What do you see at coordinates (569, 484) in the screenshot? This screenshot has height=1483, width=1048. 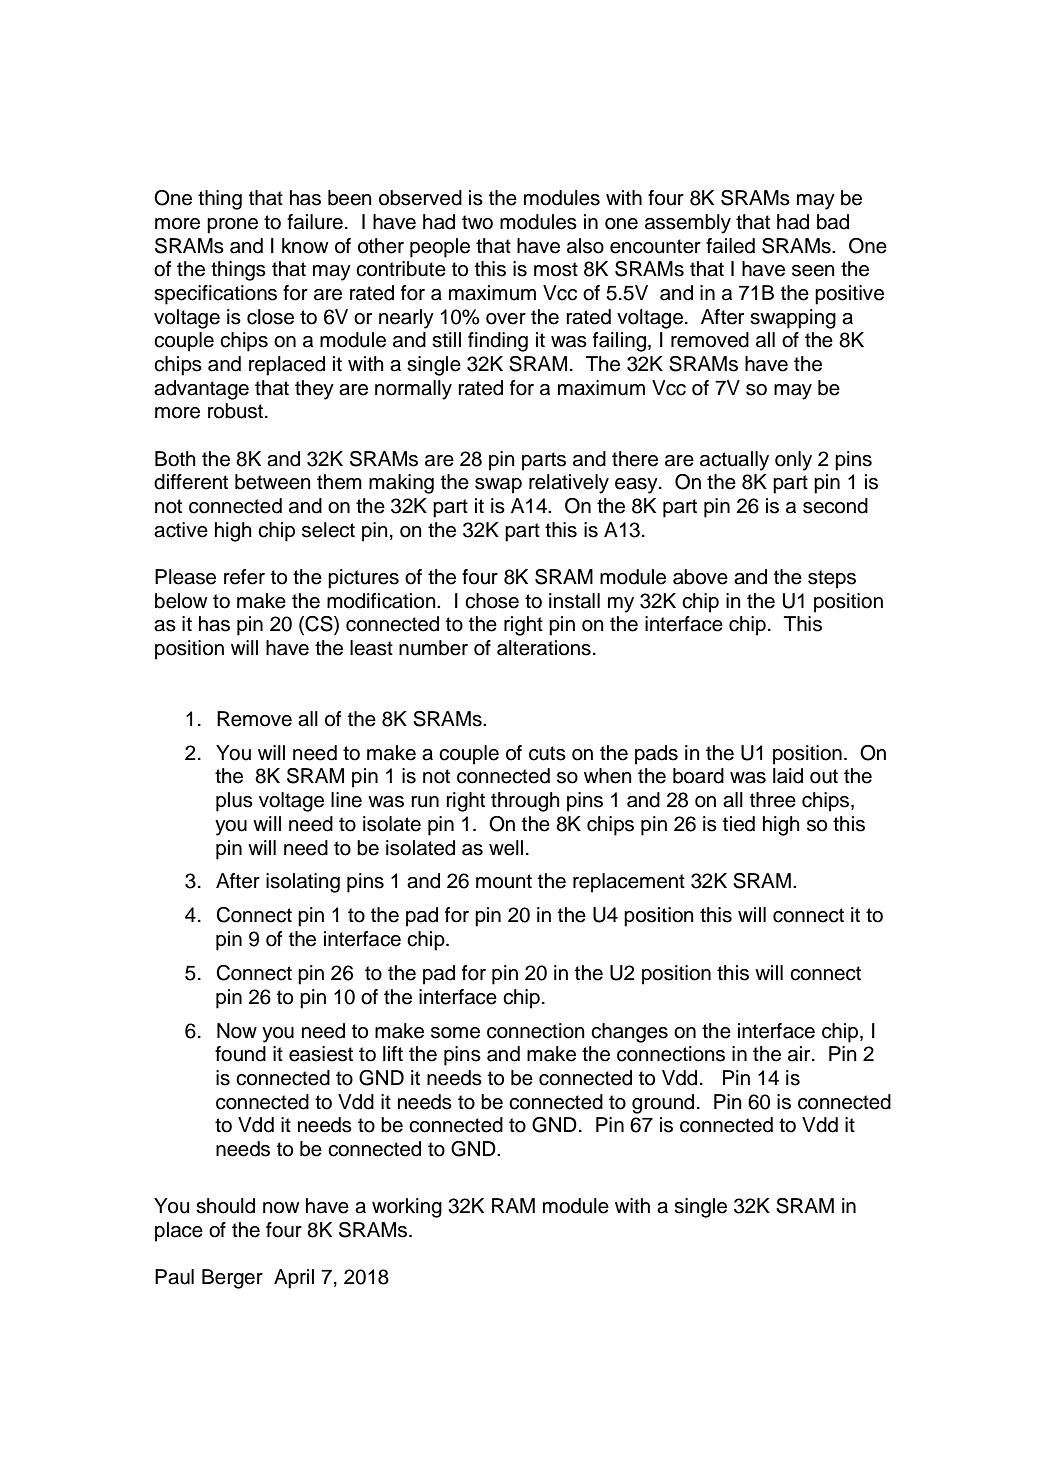 I see `relatively` at bounding box center [569, 484].
